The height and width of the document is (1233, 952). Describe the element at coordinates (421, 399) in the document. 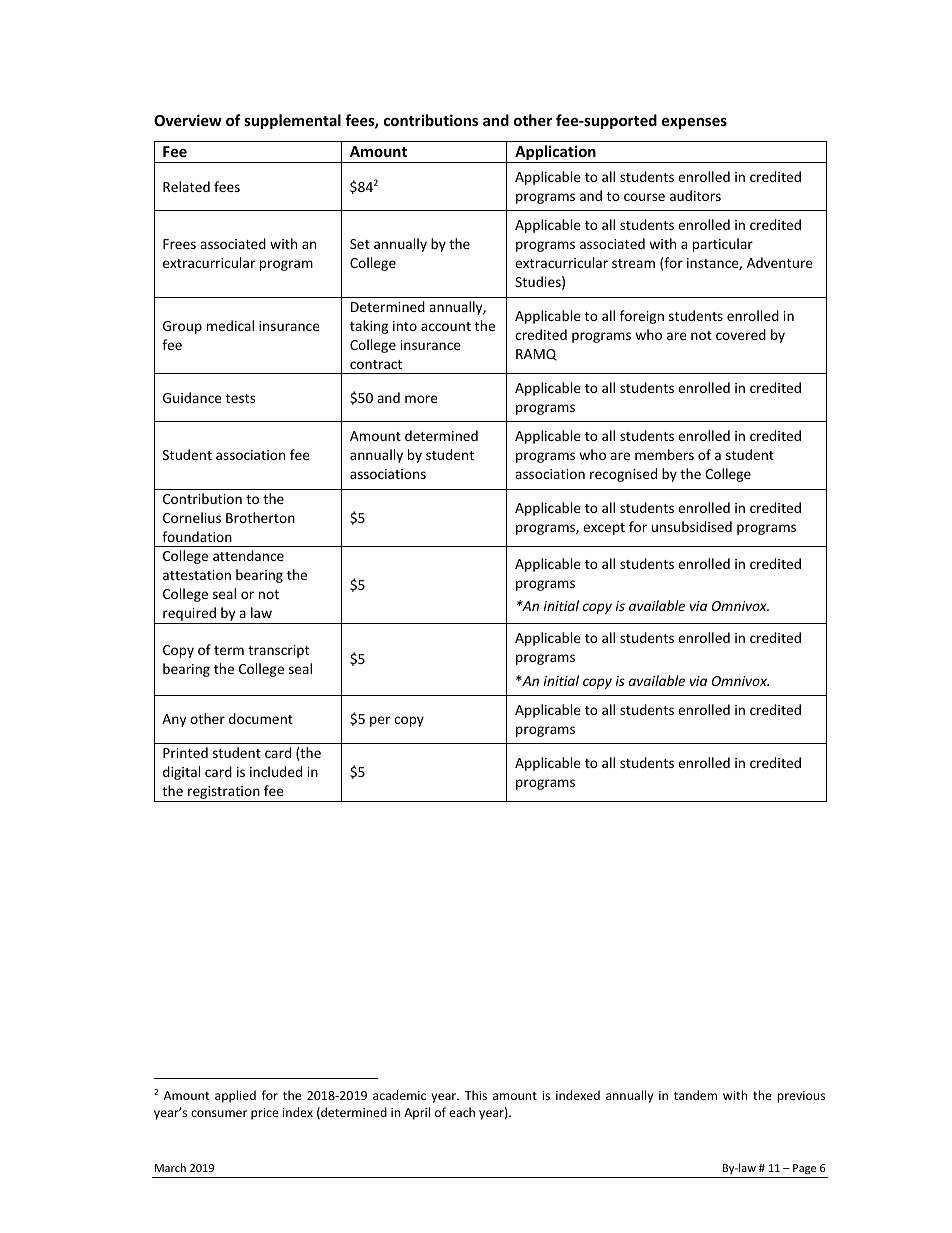

I see `more` at that location.
